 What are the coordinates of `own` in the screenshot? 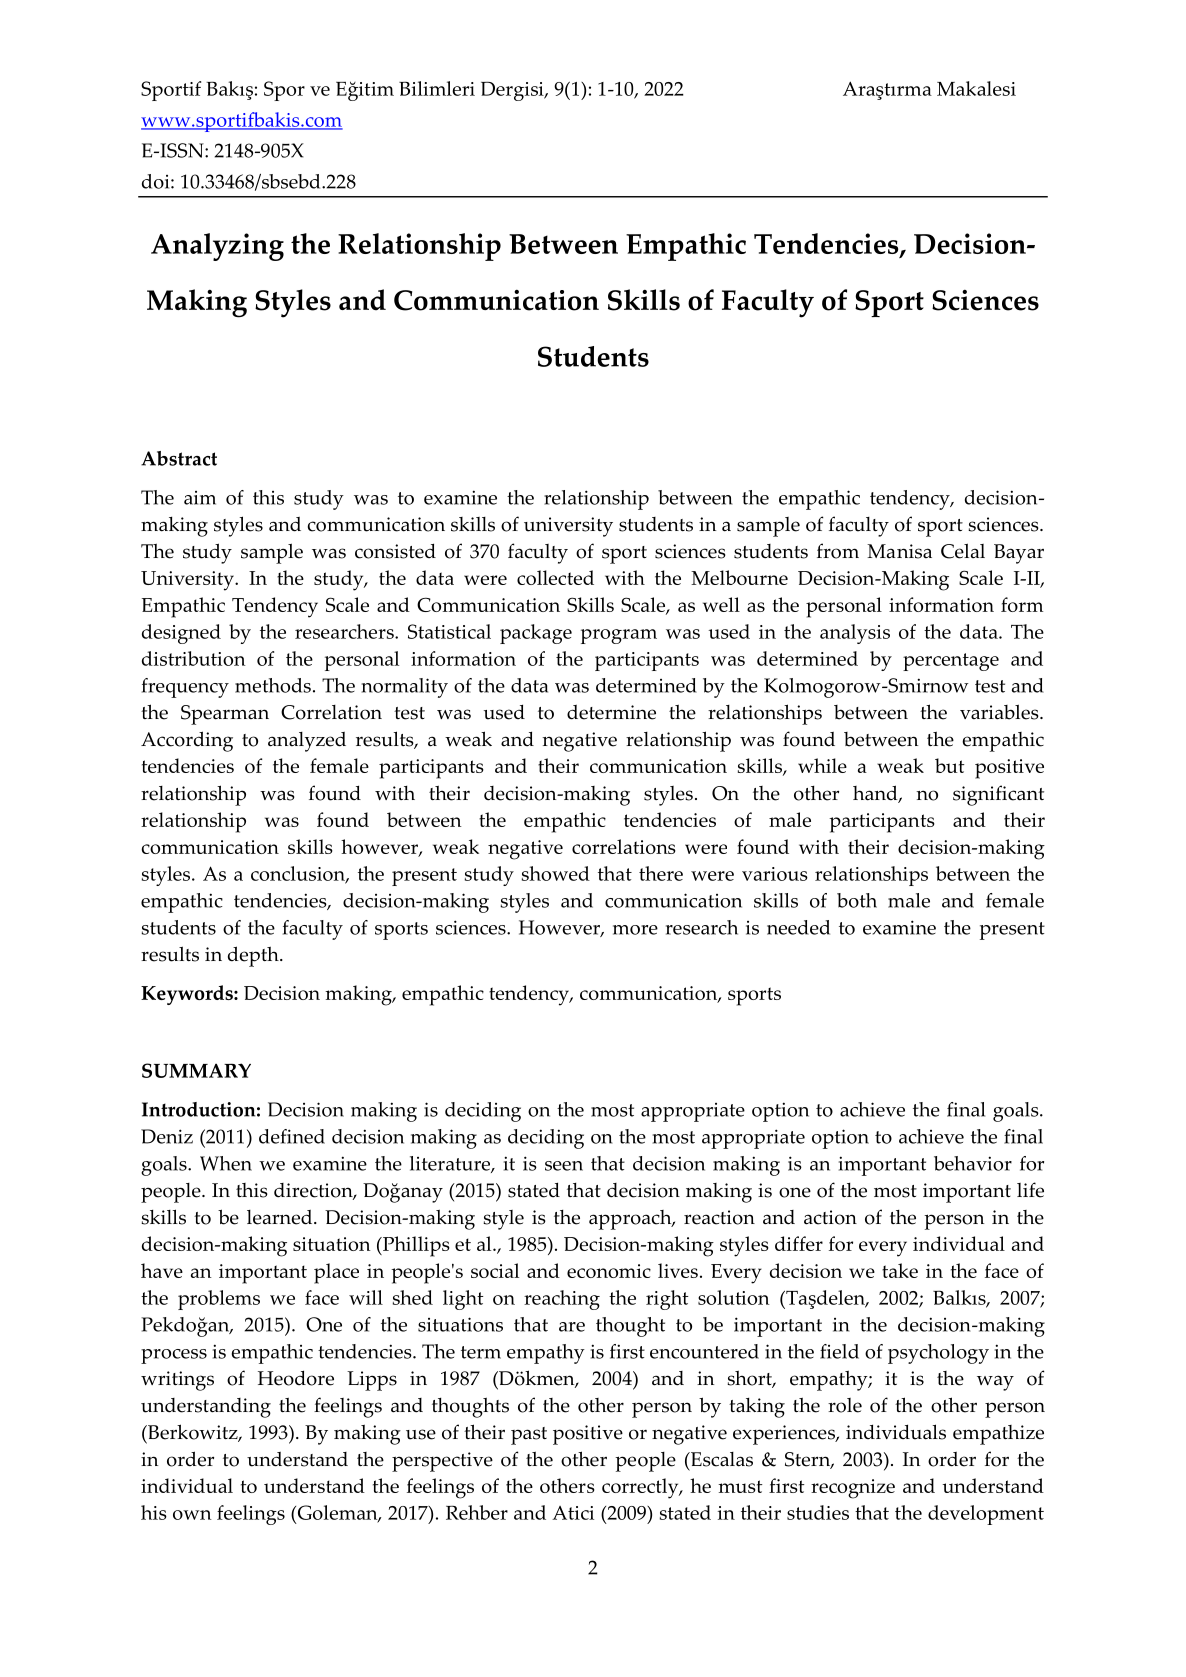 It's located at (192, 1515).
